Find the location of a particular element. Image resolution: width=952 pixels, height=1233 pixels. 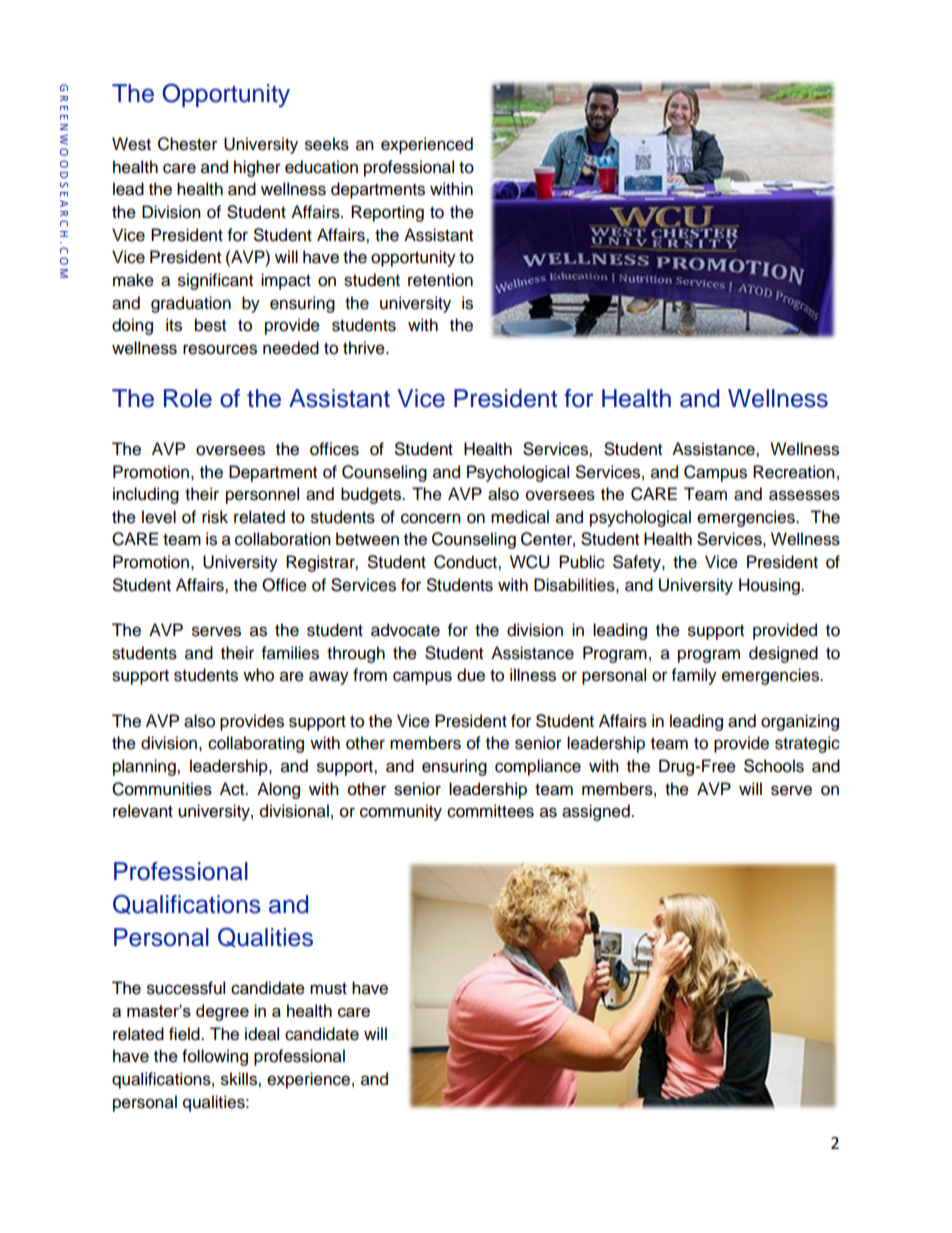

assigned is located at coordinates (597, 812).
